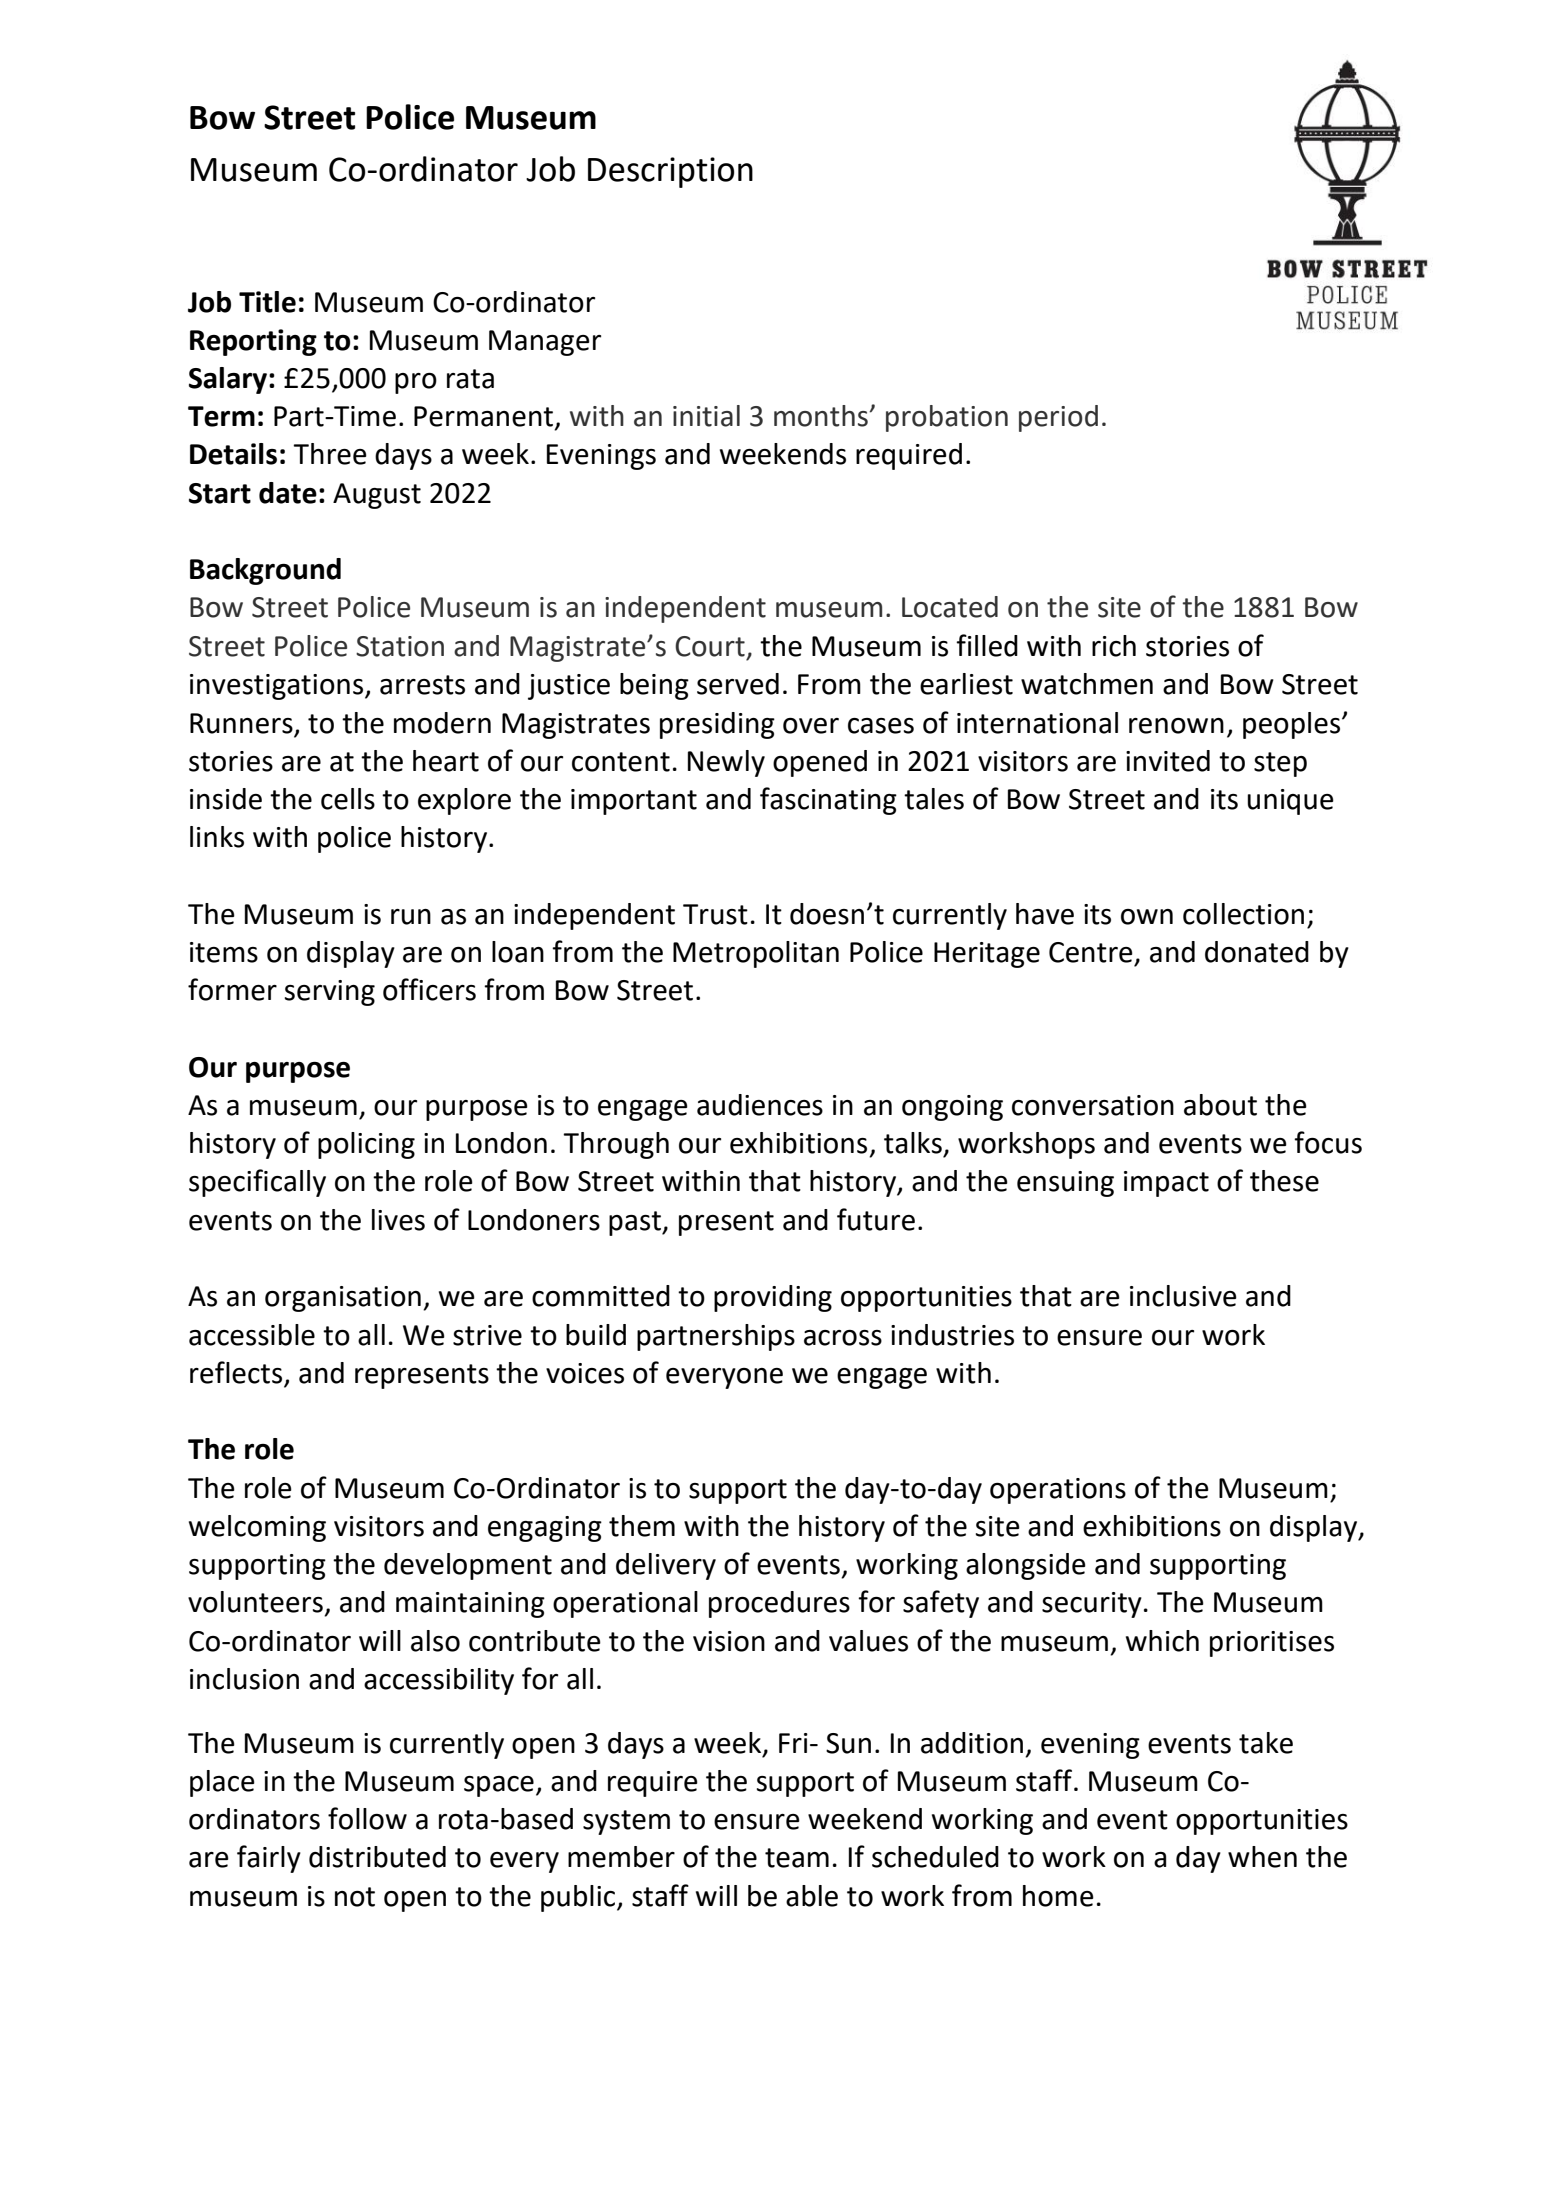 The width and height of the screenshot is (1554, 2199). I want to click on audiences, so click(760, 1105).
